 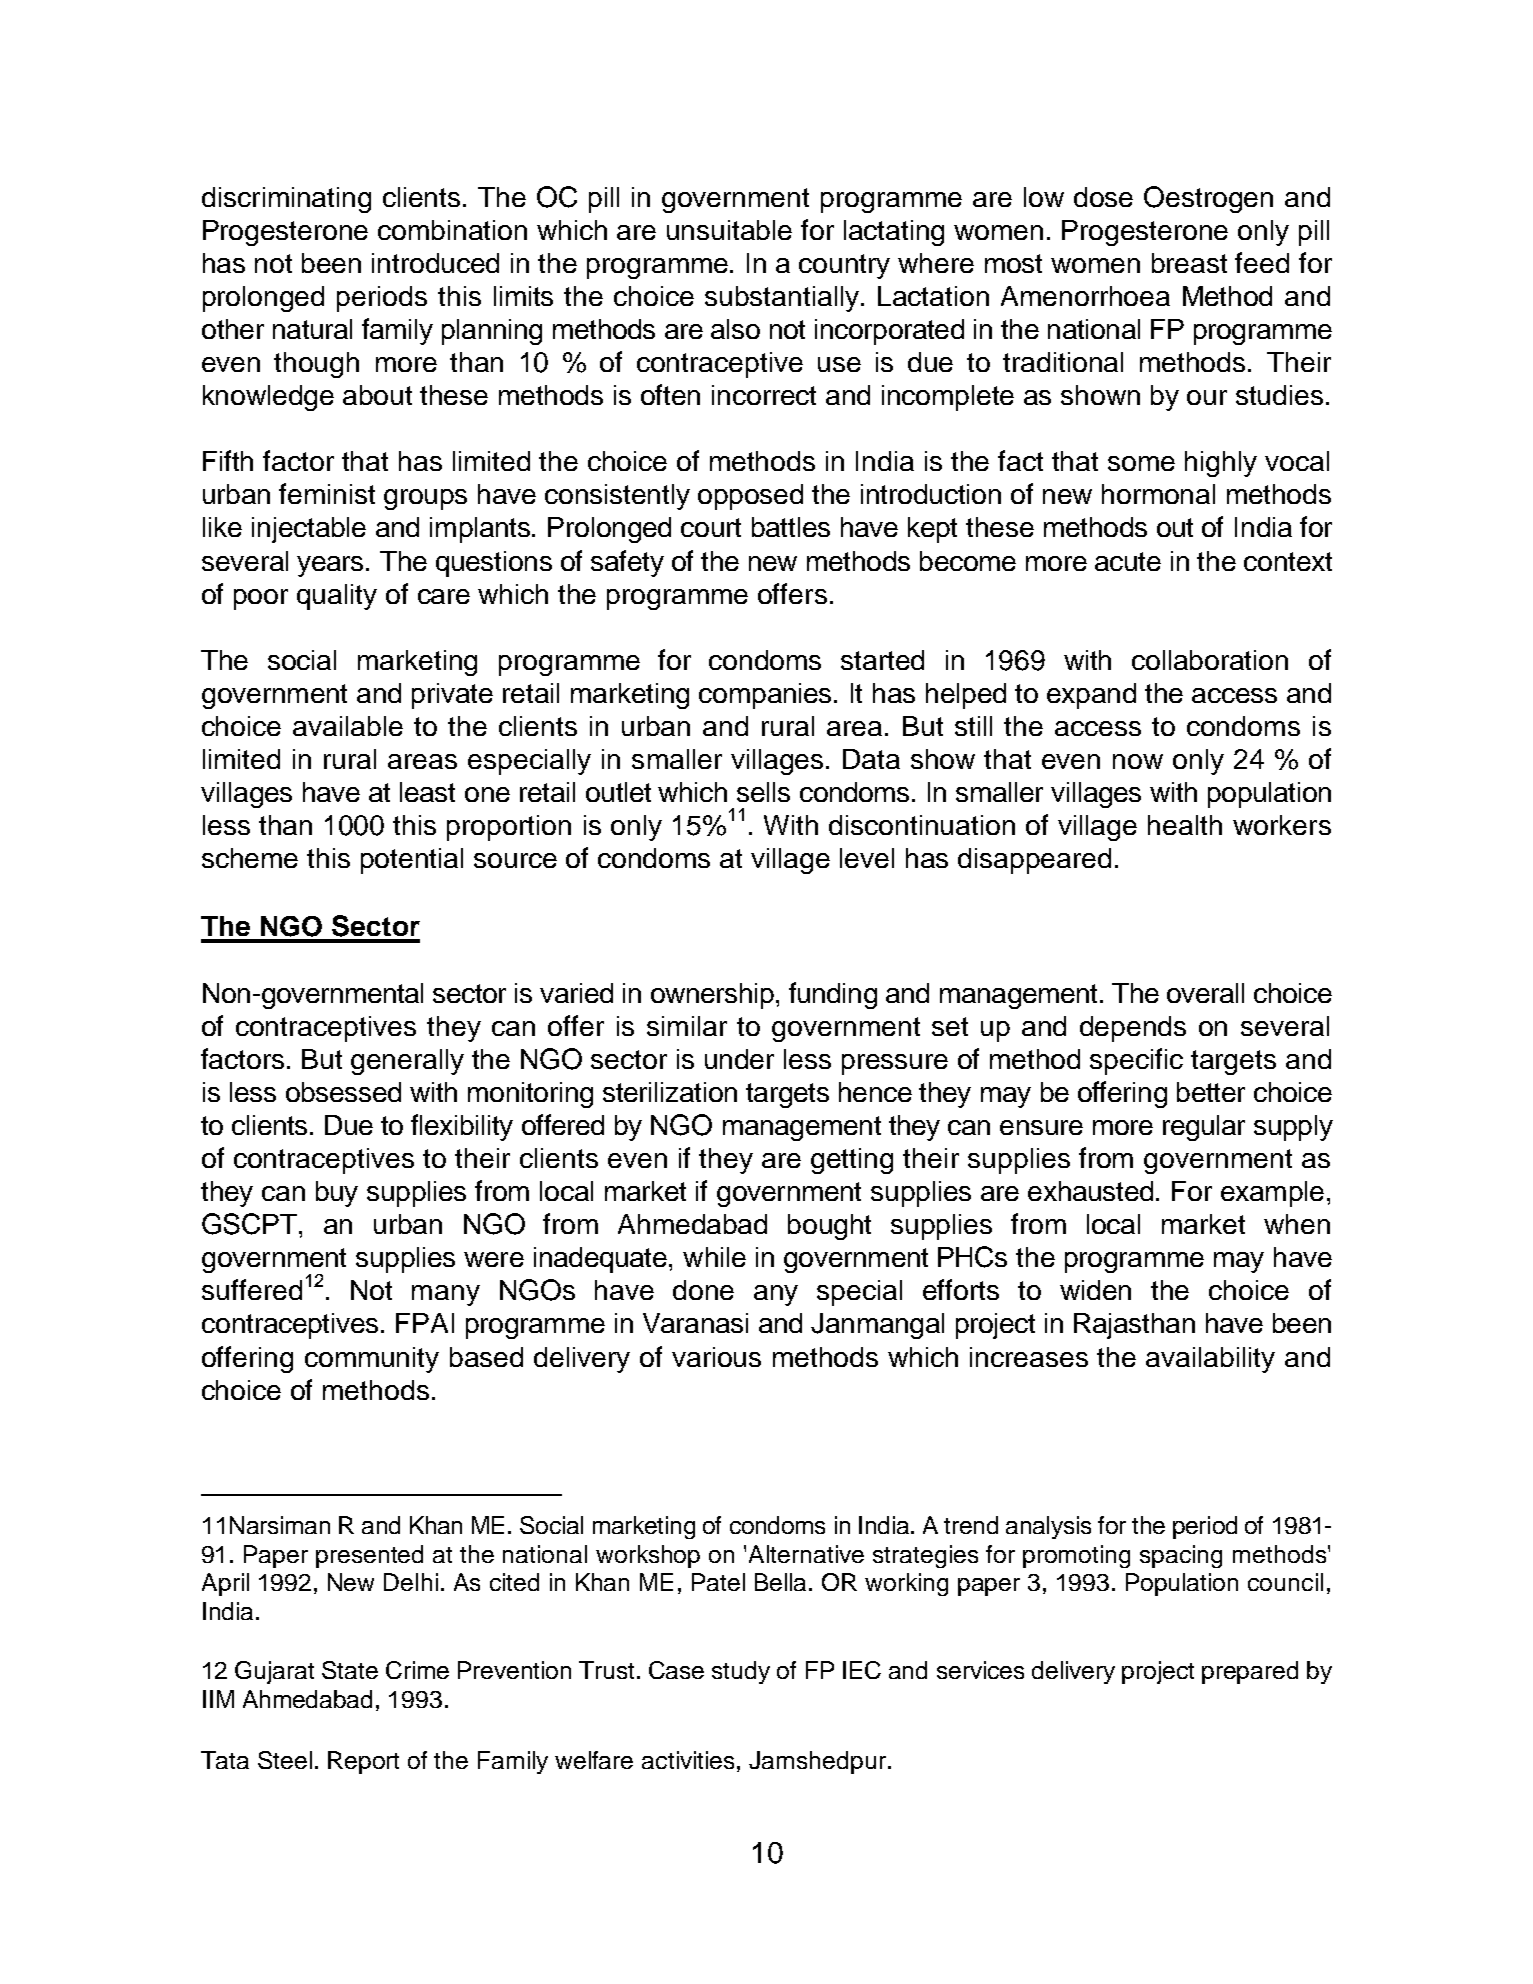 I want to click on exhausted, so click(x=1090, y=1191).
